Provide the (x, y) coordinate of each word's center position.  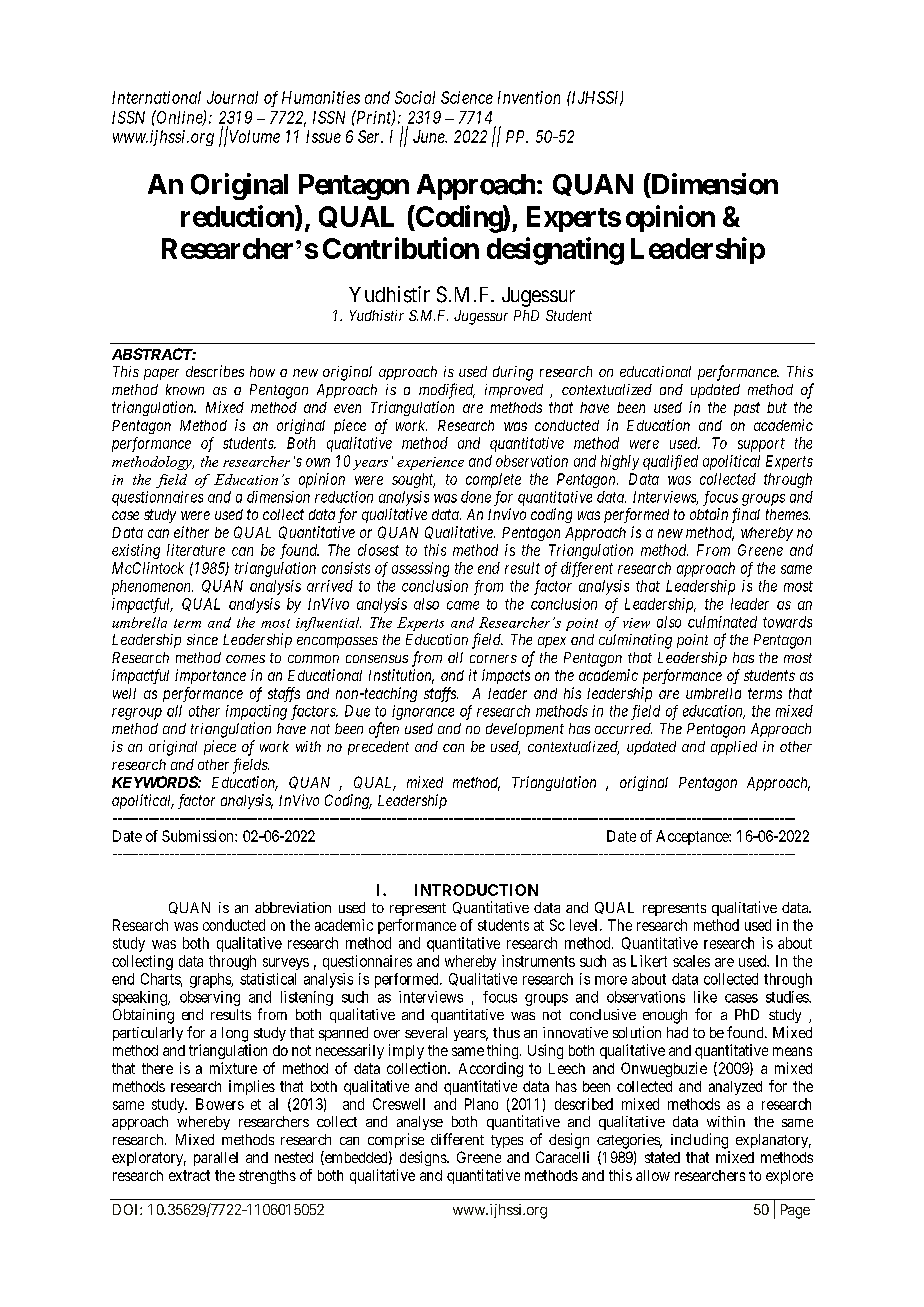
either (191, 532)
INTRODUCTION (476, 890)
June (430, 136)
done (476, 497)
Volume (253, 136)
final (746, 515)
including (699, 1141)
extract (189, 1175)
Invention (529, 97)
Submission (199, 836)
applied (734, 748)
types (507, 1141)
